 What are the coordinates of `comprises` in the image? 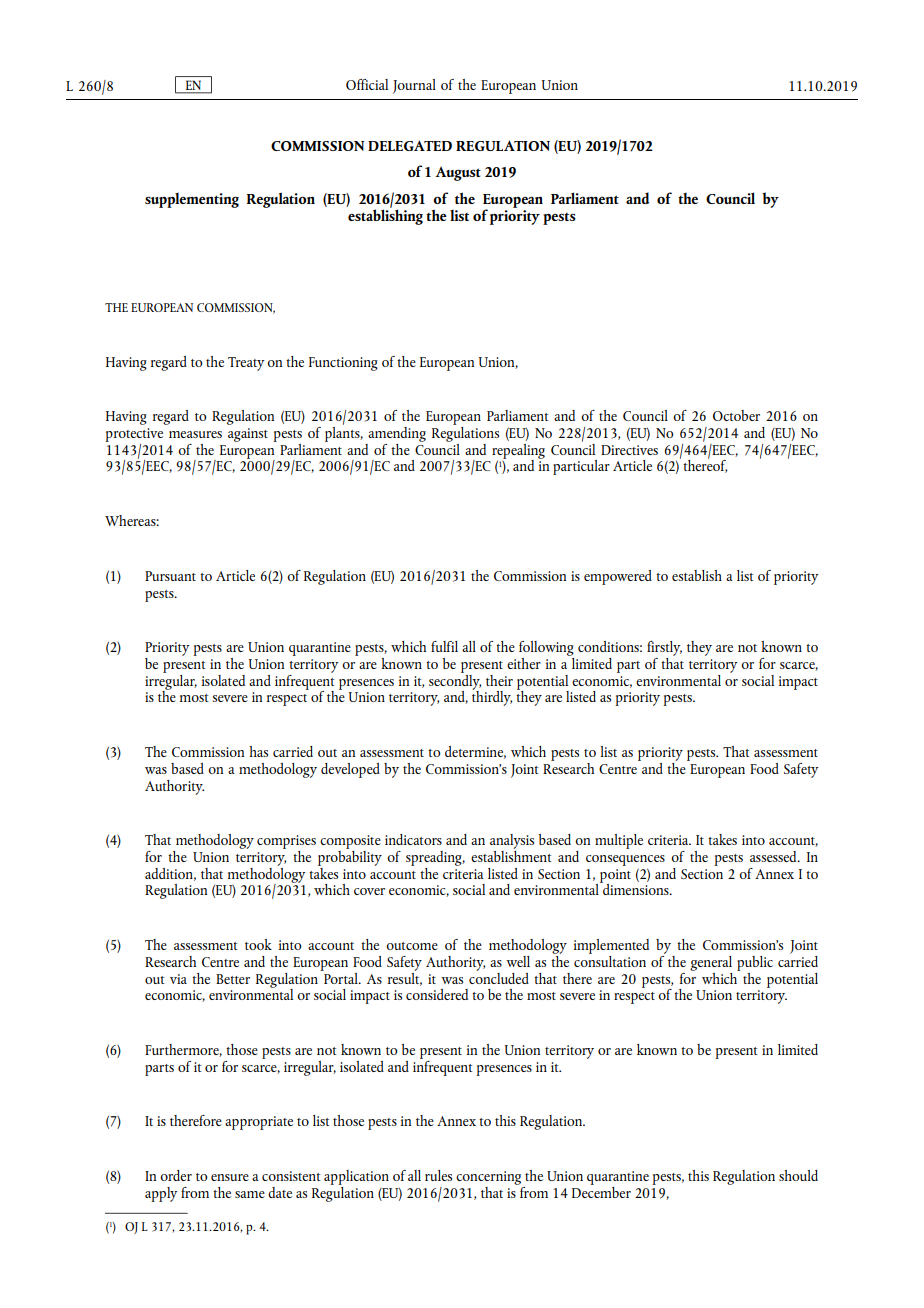 It's located at (286, 843).
